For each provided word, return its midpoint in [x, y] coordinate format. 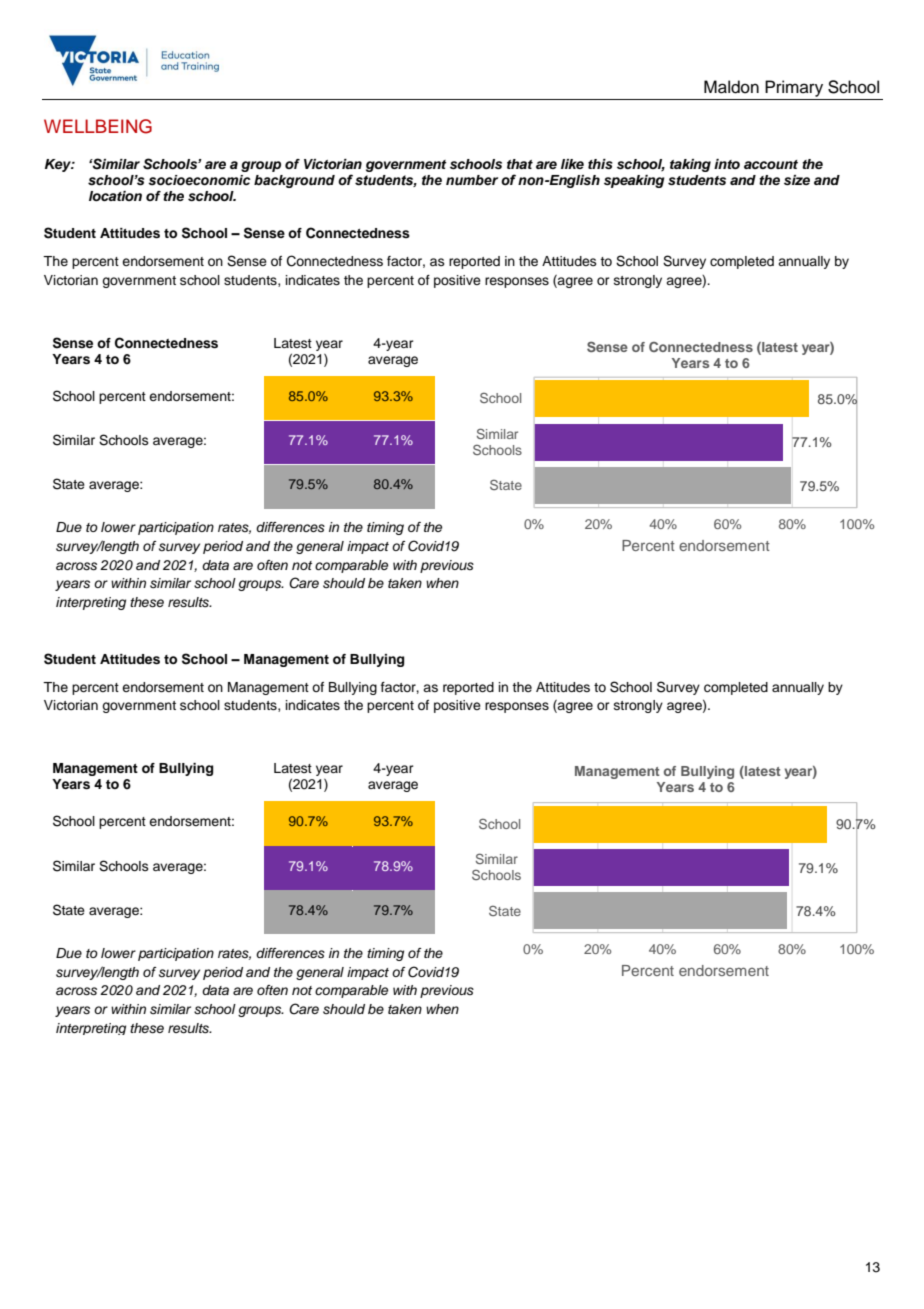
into [727, 164]
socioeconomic [199, 180]
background [294, 181]
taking [690, 165]
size [797, 180]
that [520, 164]
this [600, 164]
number [472, 180]
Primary [794, 88]
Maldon [731, 87]
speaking [634, 181]
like [572, 164]
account [771, 164]
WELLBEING [98, 126]
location [115, 196]
